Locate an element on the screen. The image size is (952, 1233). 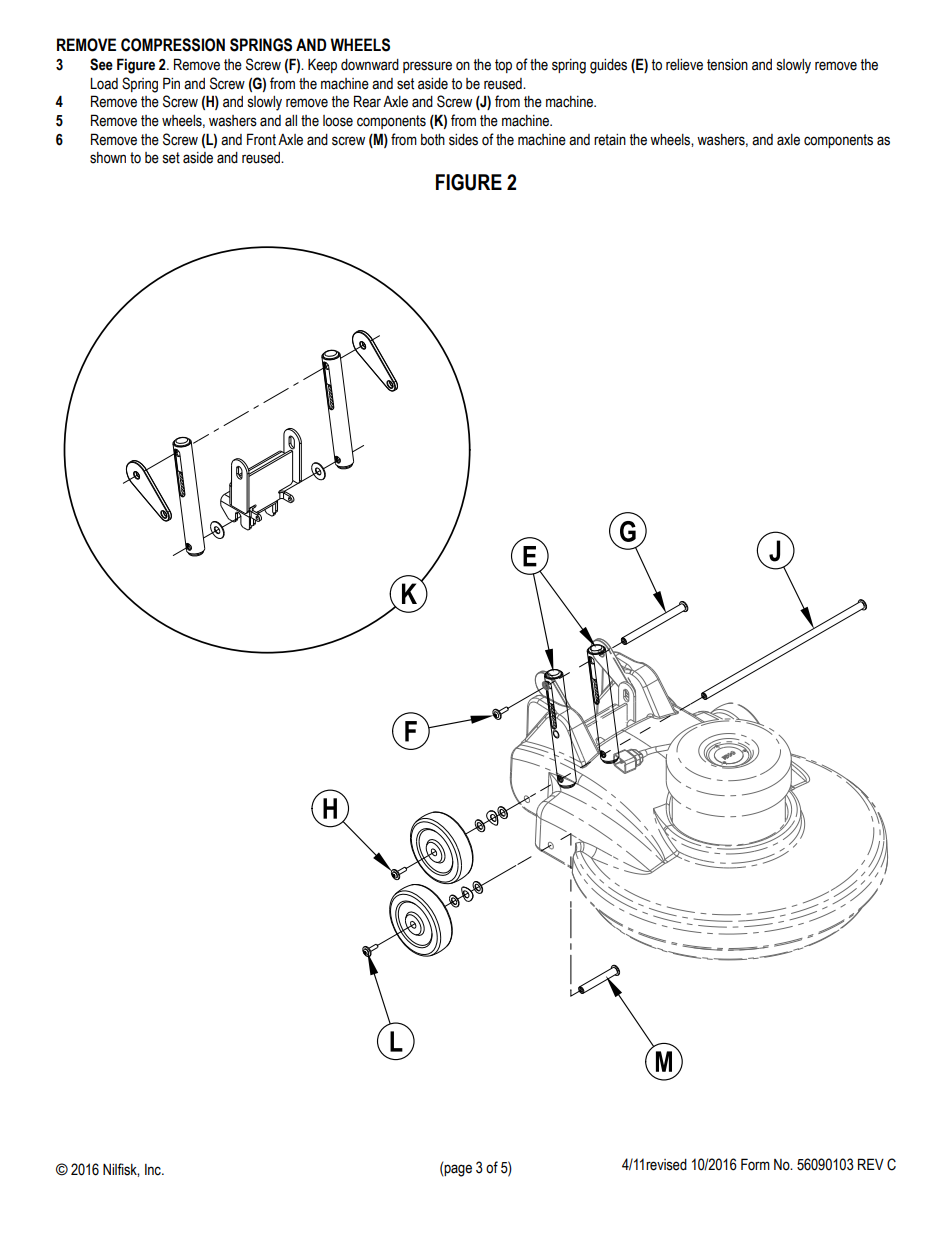
both is located at coordinates (433, 140).
